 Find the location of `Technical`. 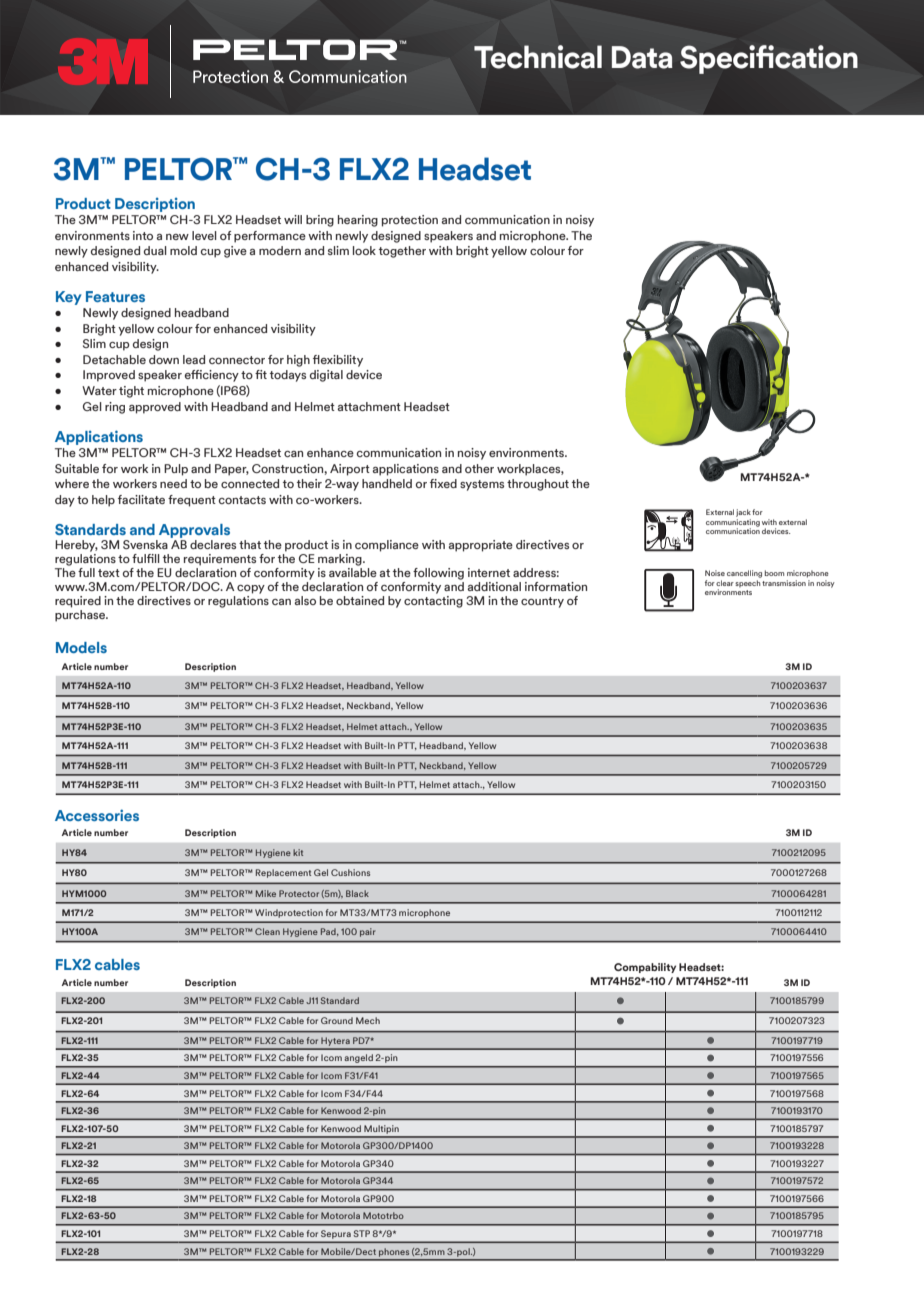

Technical is located at coordinates (538, 57).
